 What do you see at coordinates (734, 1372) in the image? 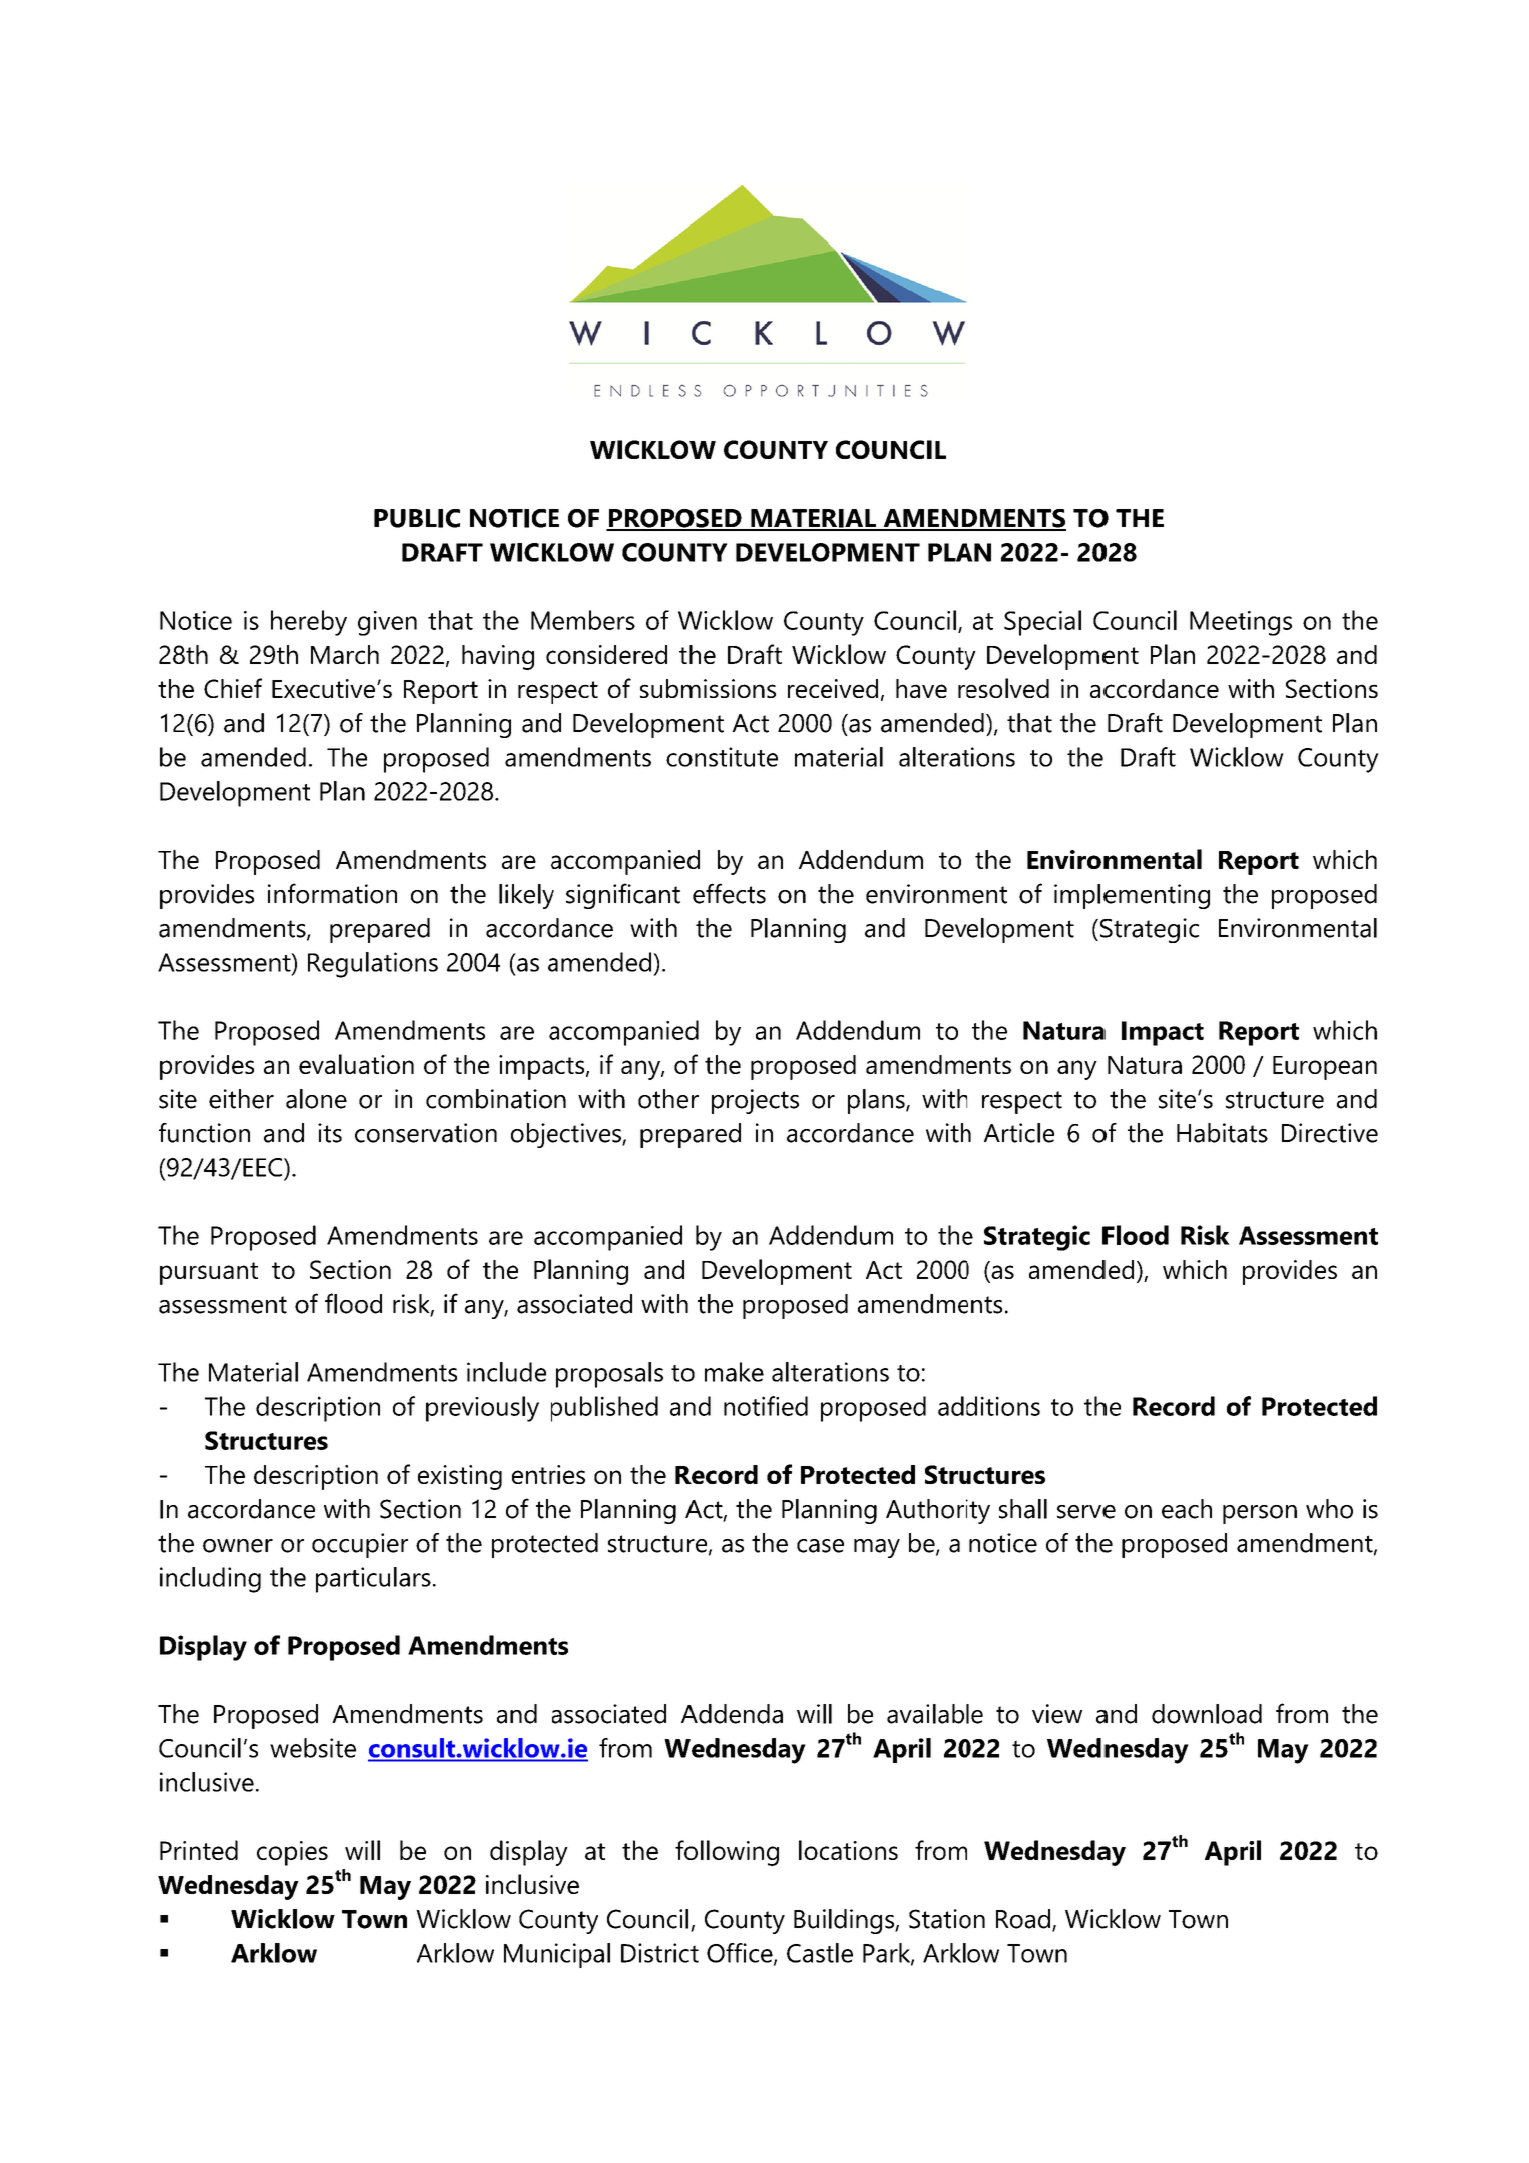
I see `make` at bounding box center [734, 1372].
